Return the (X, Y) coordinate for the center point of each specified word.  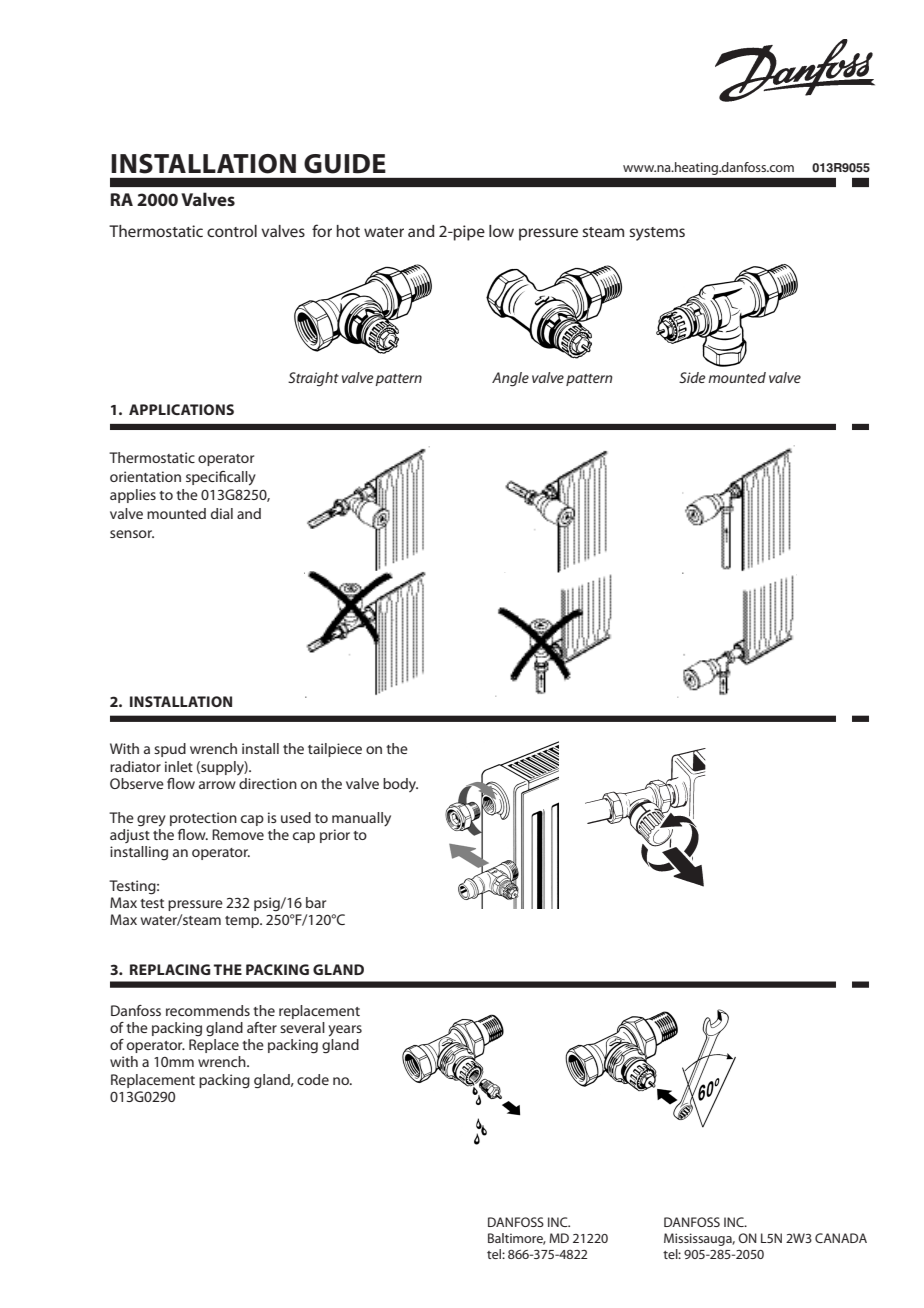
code (313, 1079)
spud (170, 750)
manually (361, 819)
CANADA (841, 1238)
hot (348, 231)
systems (657, 234)
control (232, 231)
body (400, 785)
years (345, 1031)
